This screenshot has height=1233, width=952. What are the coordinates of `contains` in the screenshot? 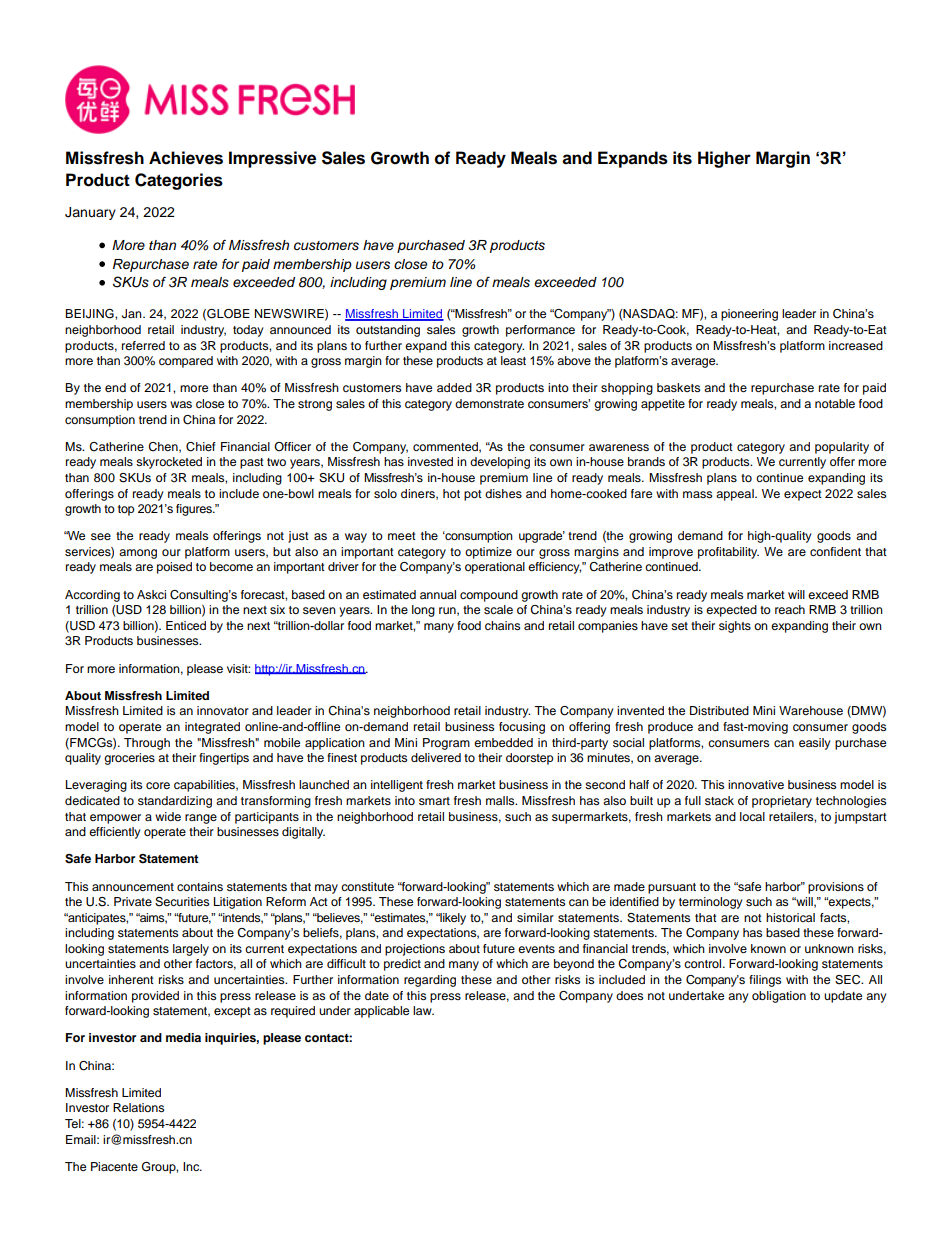 It's located at (200, 886).
